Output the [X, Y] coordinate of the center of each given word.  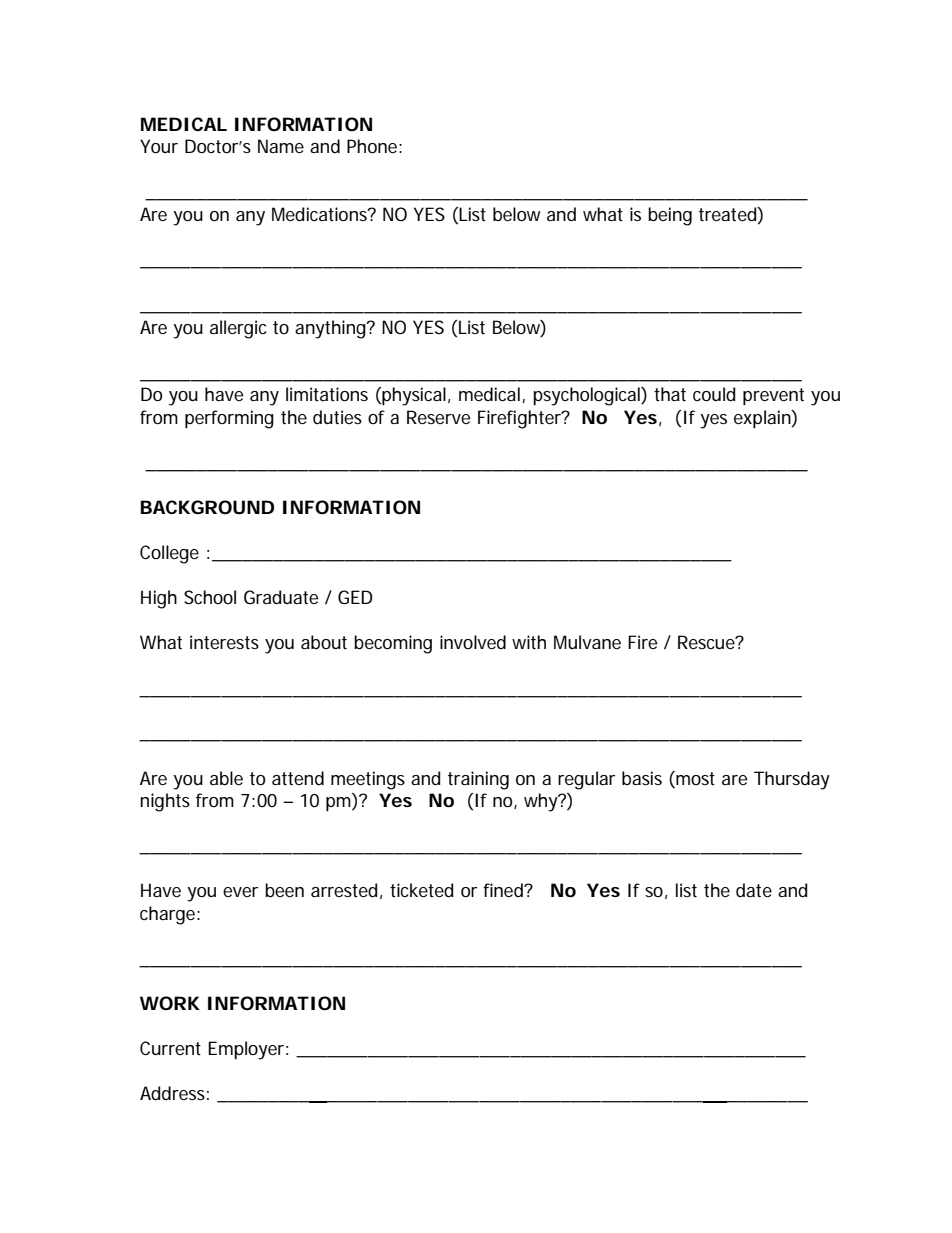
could [714, 394]
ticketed [421, 890]
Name [281, 146]
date [754, 890]
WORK [170, 1003]
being [670, 216]
